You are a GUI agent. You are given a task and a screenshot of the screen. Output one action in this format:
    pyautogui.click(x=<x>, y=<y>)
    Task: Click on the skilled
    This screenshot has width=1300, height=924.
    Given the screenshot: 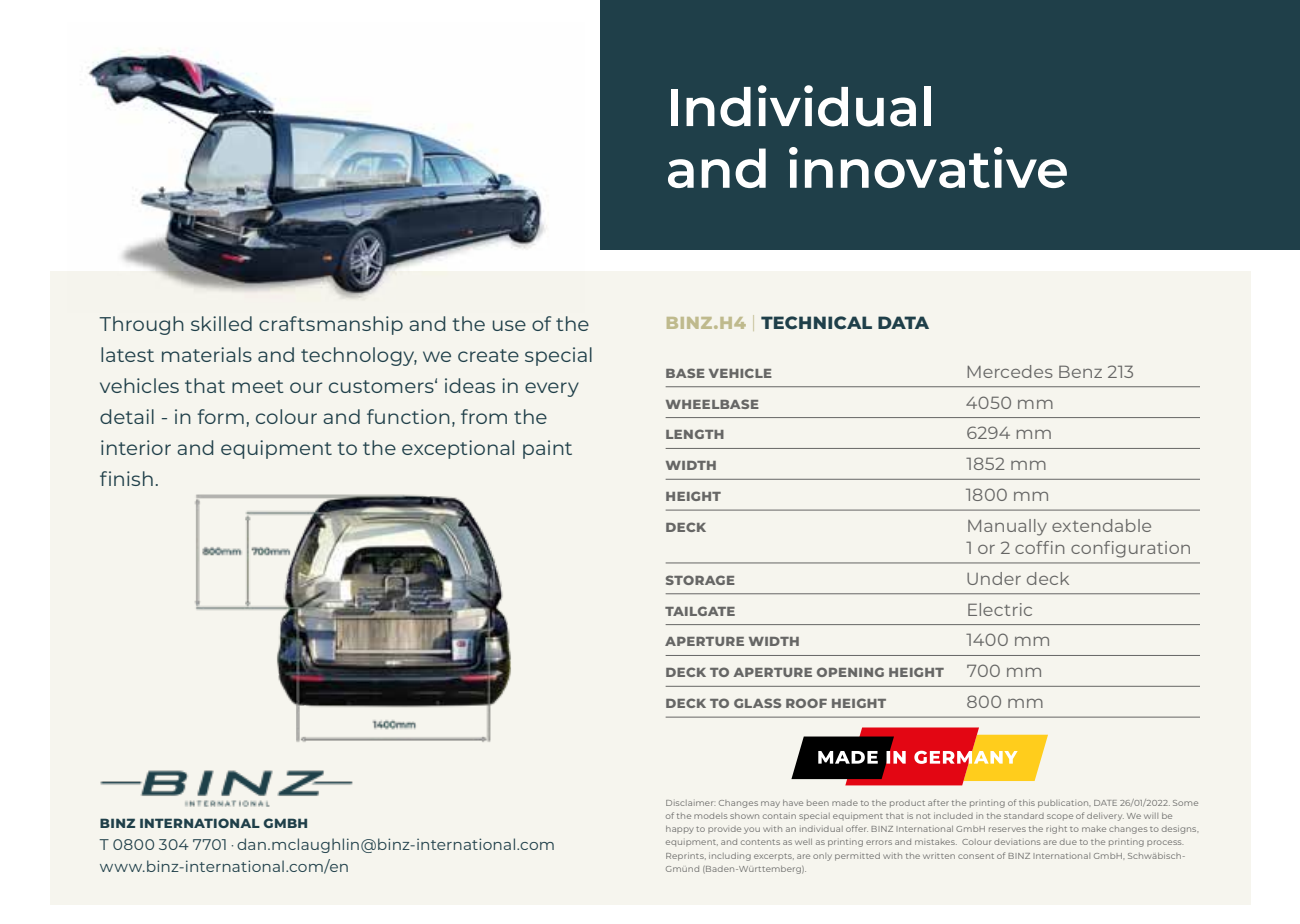 What is the action you would take?
    pyautogui.click(x=221, y=323)
